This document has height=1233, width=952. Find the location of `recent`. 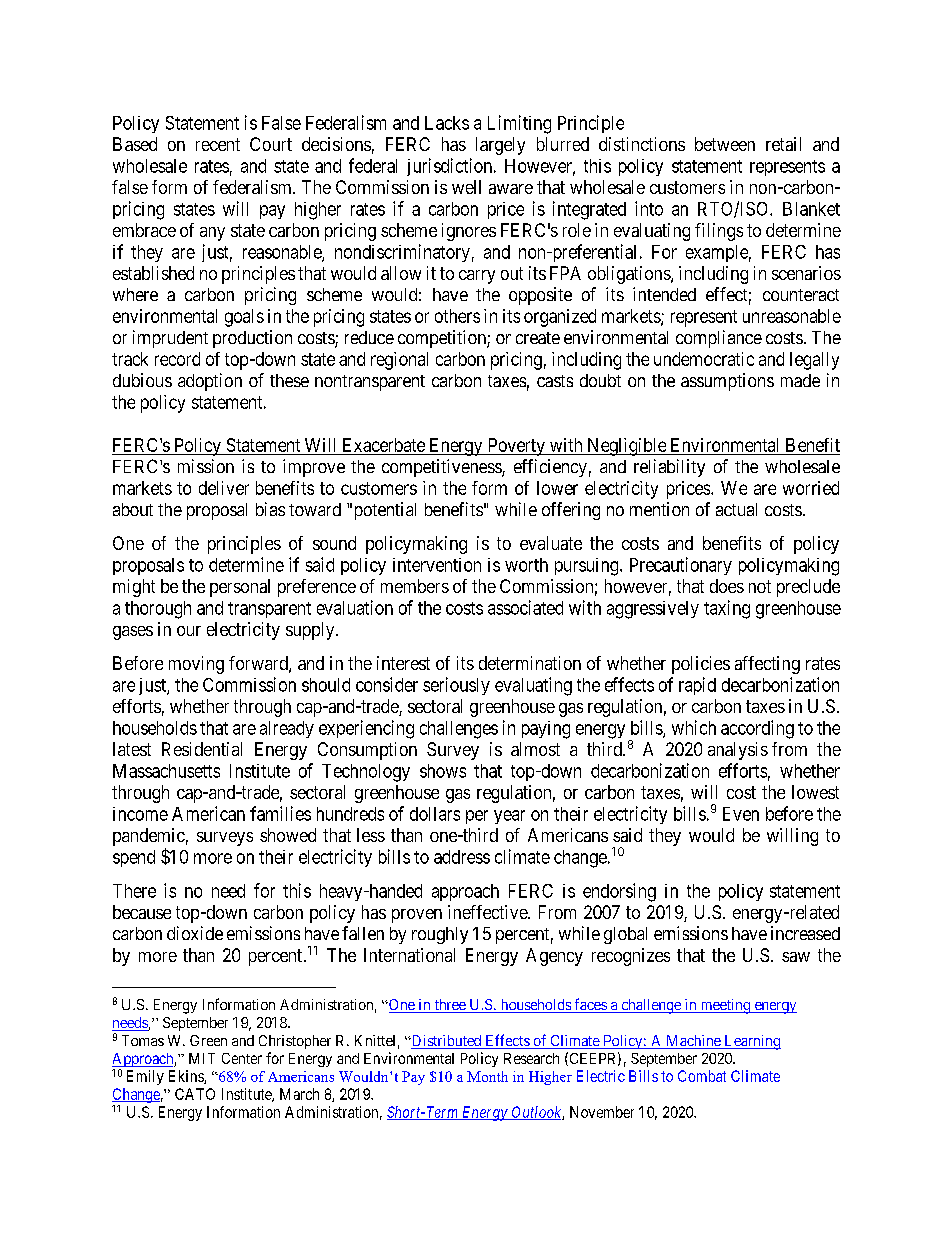

recent is located at coordinates (218, 144).
